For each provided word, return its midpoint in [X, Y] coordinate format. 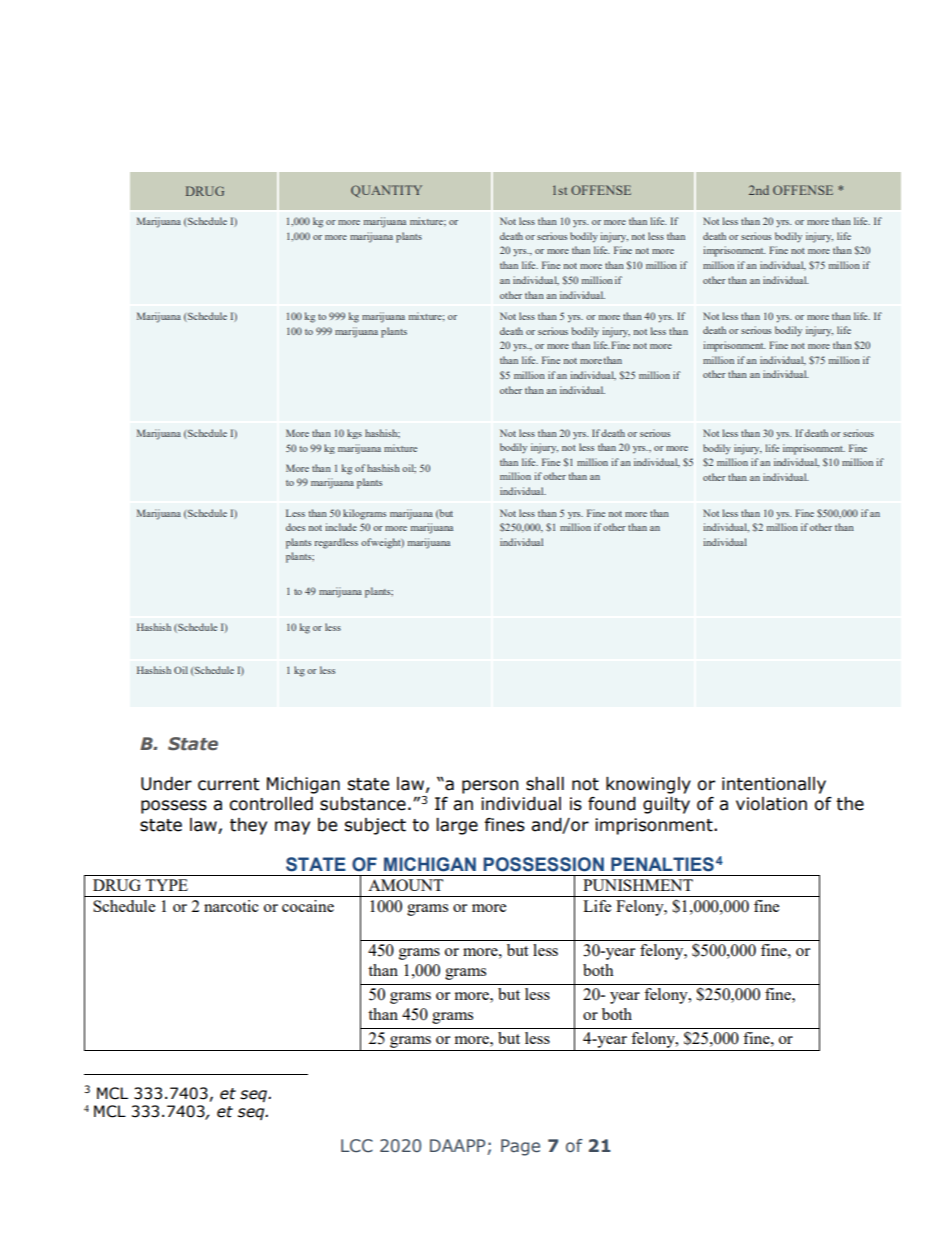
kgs [354, 434]
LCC [357, 1146]
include [341, 527]
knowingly [648, 785]
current [229, 784]
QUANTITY [386, 191]
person [490, 787]
